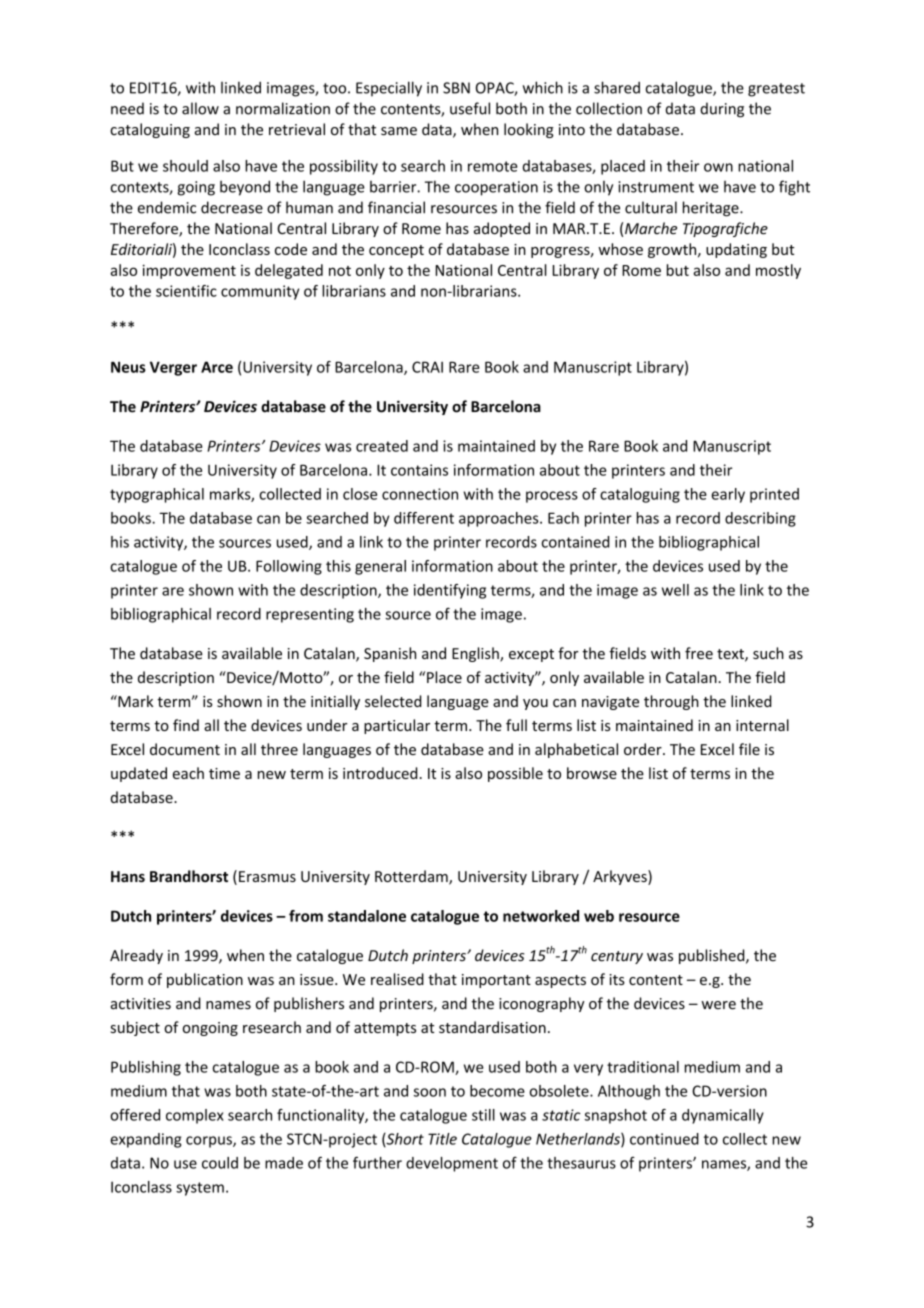 The image size is (924, 1308). I want to click on could, so click(220, 1163).
